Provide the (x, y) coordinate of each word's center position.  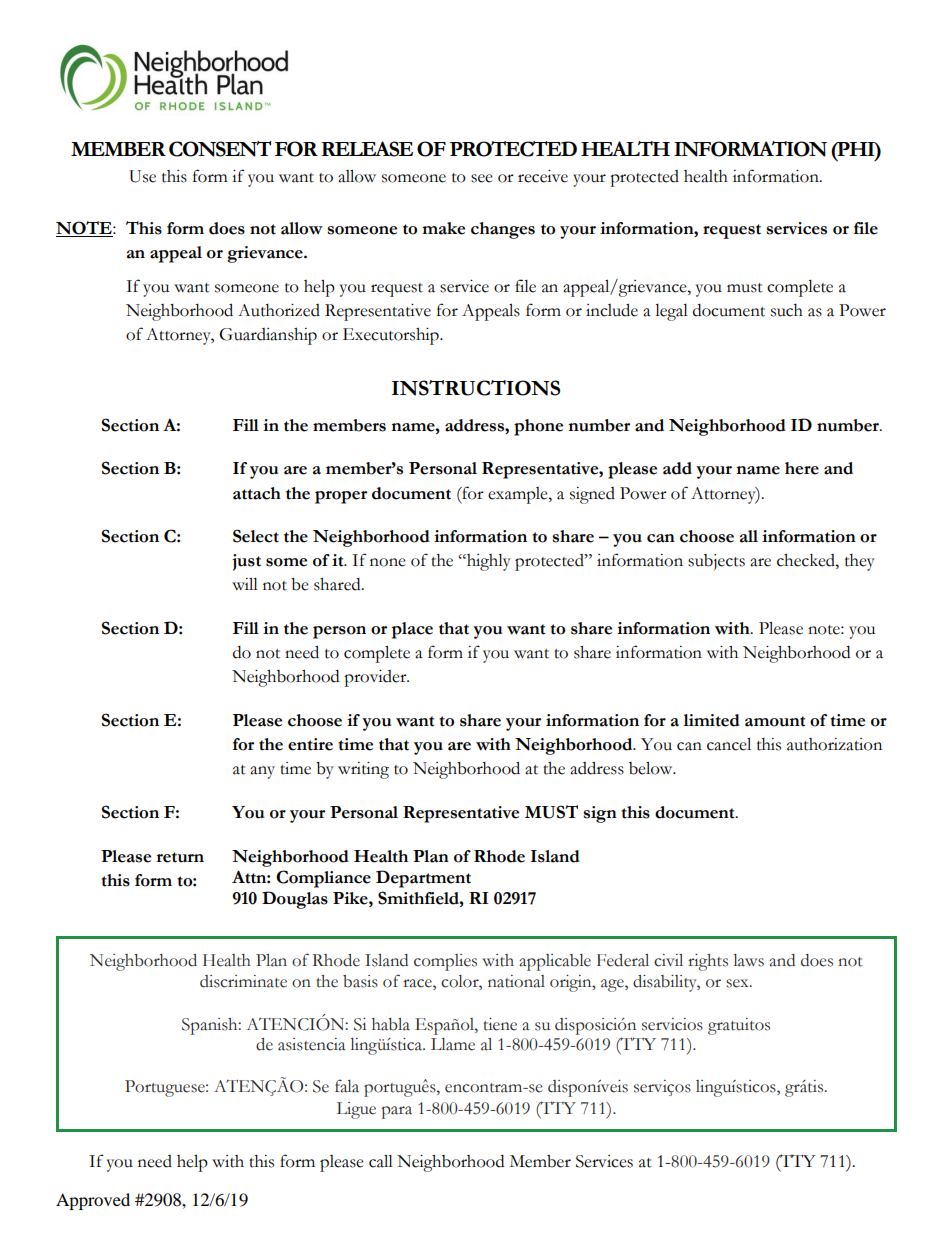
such (787, 310)
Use (142, 176)
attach (257, 493)
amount (775, 721)
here (802, 468)
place (412, 630)
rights (708, 962)
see (482, 178)
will (245, 584)
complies (445, 962)
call (381, 1161)
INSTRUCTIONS (476, 388)
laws (749, 960)
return (180, 857)
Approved (93, 1201)
